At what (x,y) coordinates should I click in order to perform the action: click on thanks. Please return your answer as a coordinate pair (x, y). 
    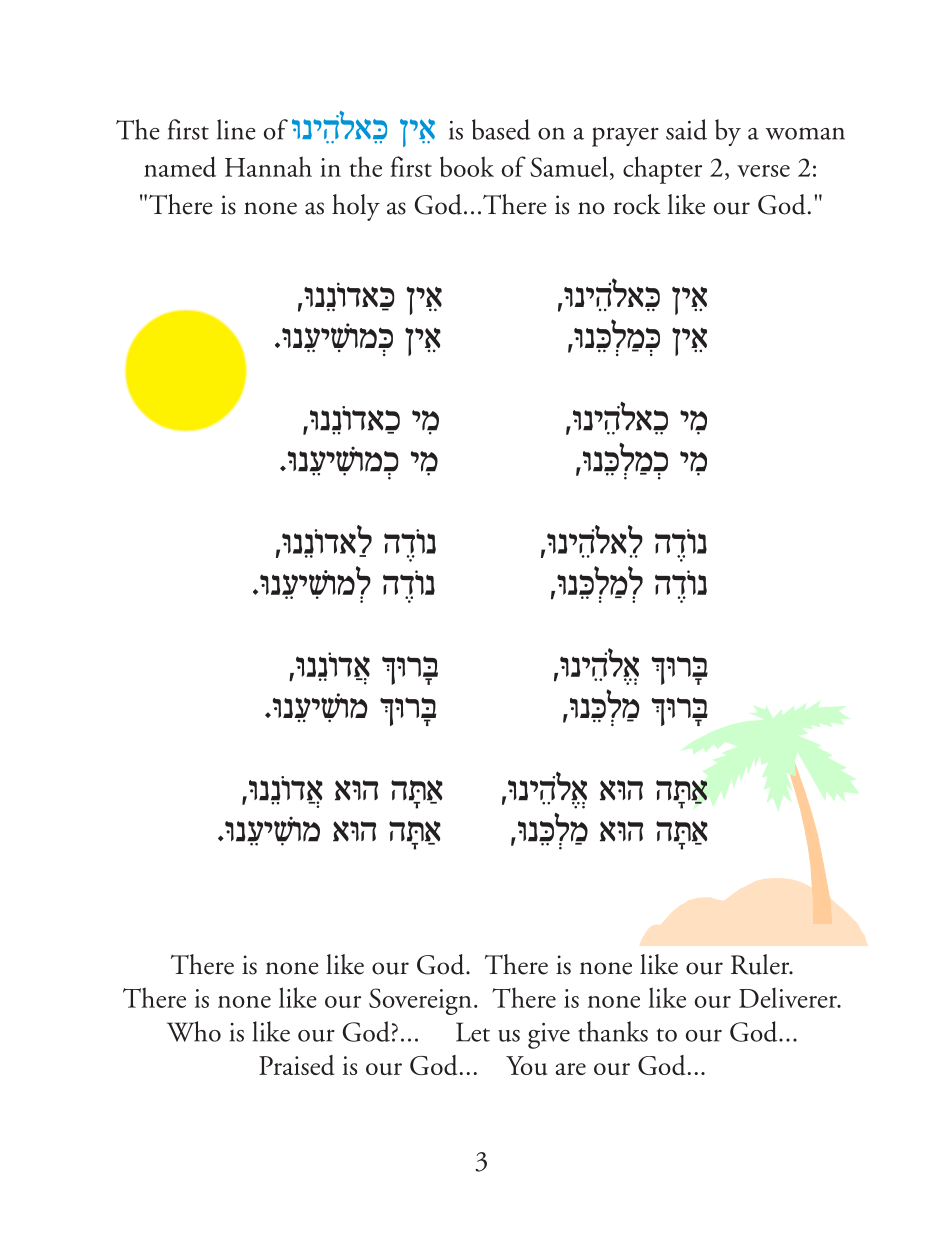
    Looking at the image, I should click on (613, 1031).
